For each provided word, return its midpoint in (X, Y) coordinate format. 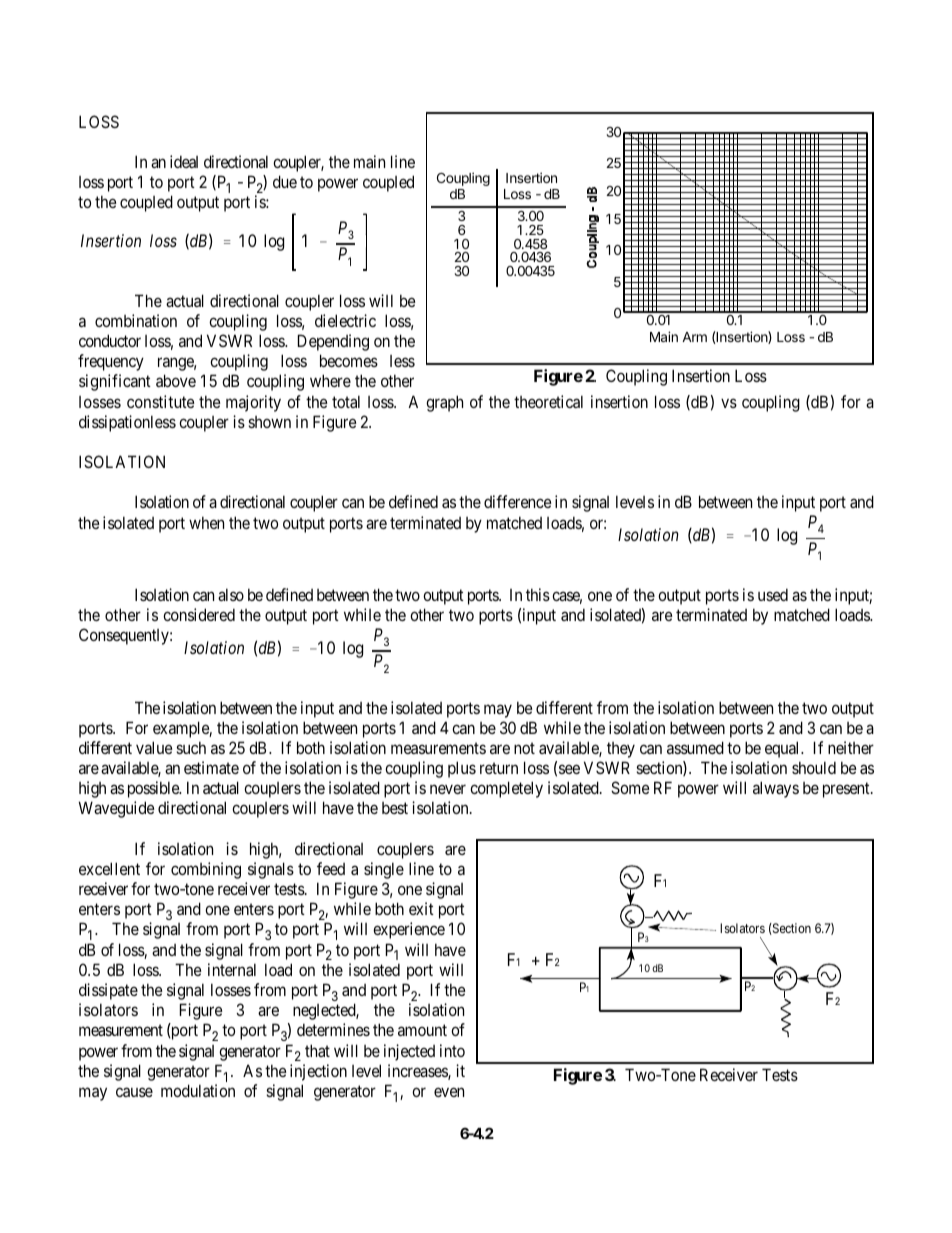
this (538, 594)
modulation (198, 1090)
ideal (184, 161)
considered (199, 614)
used (773, 594)
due (285, 181)
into (452, 1050)
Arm (694, 337)
